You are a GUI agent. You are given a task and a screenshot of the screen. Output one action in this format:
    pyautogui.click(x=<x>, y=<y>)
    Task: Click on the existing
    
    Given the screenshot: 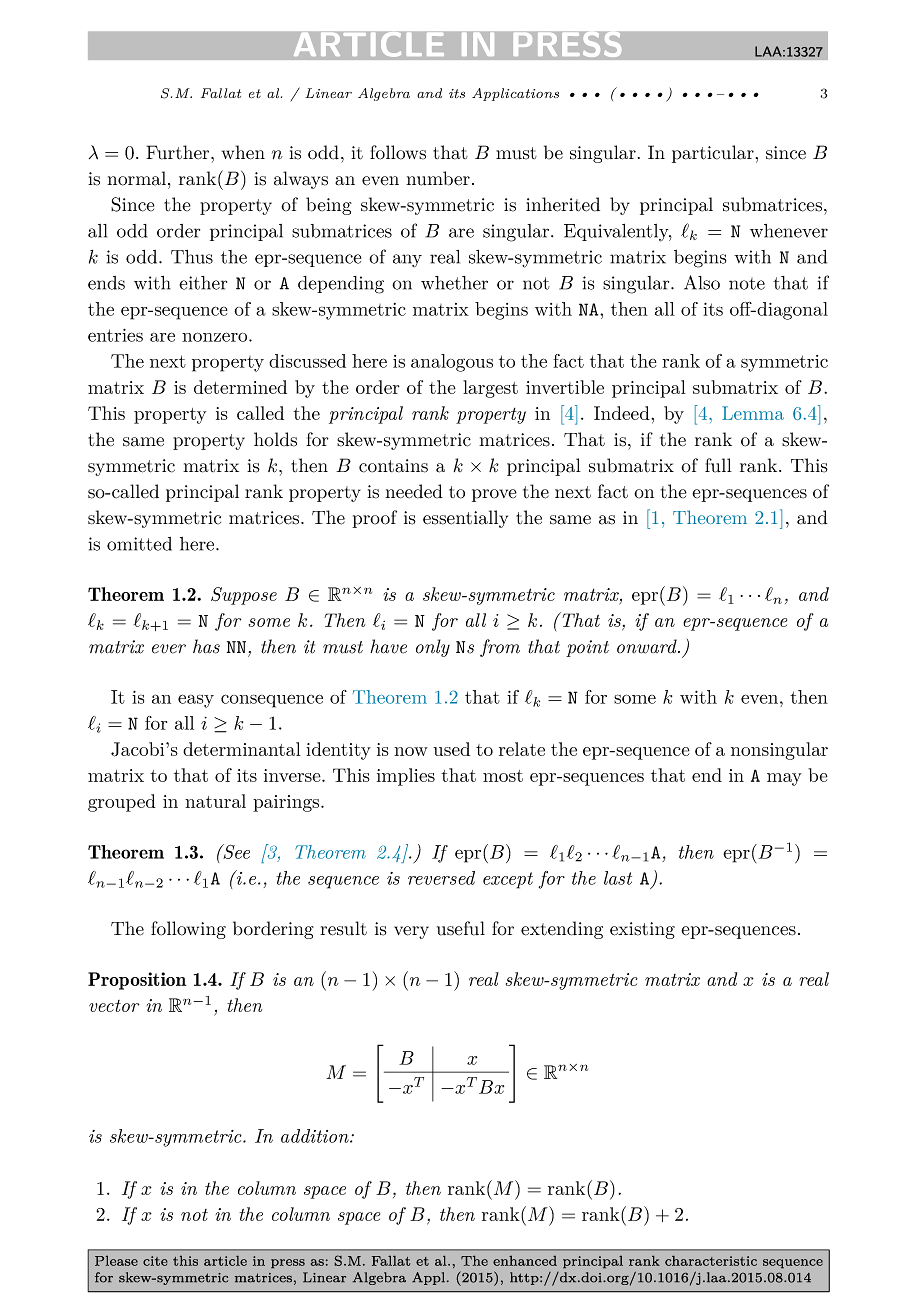 What is the action you would take?
    pyautogui.click(x=642, y=930)
